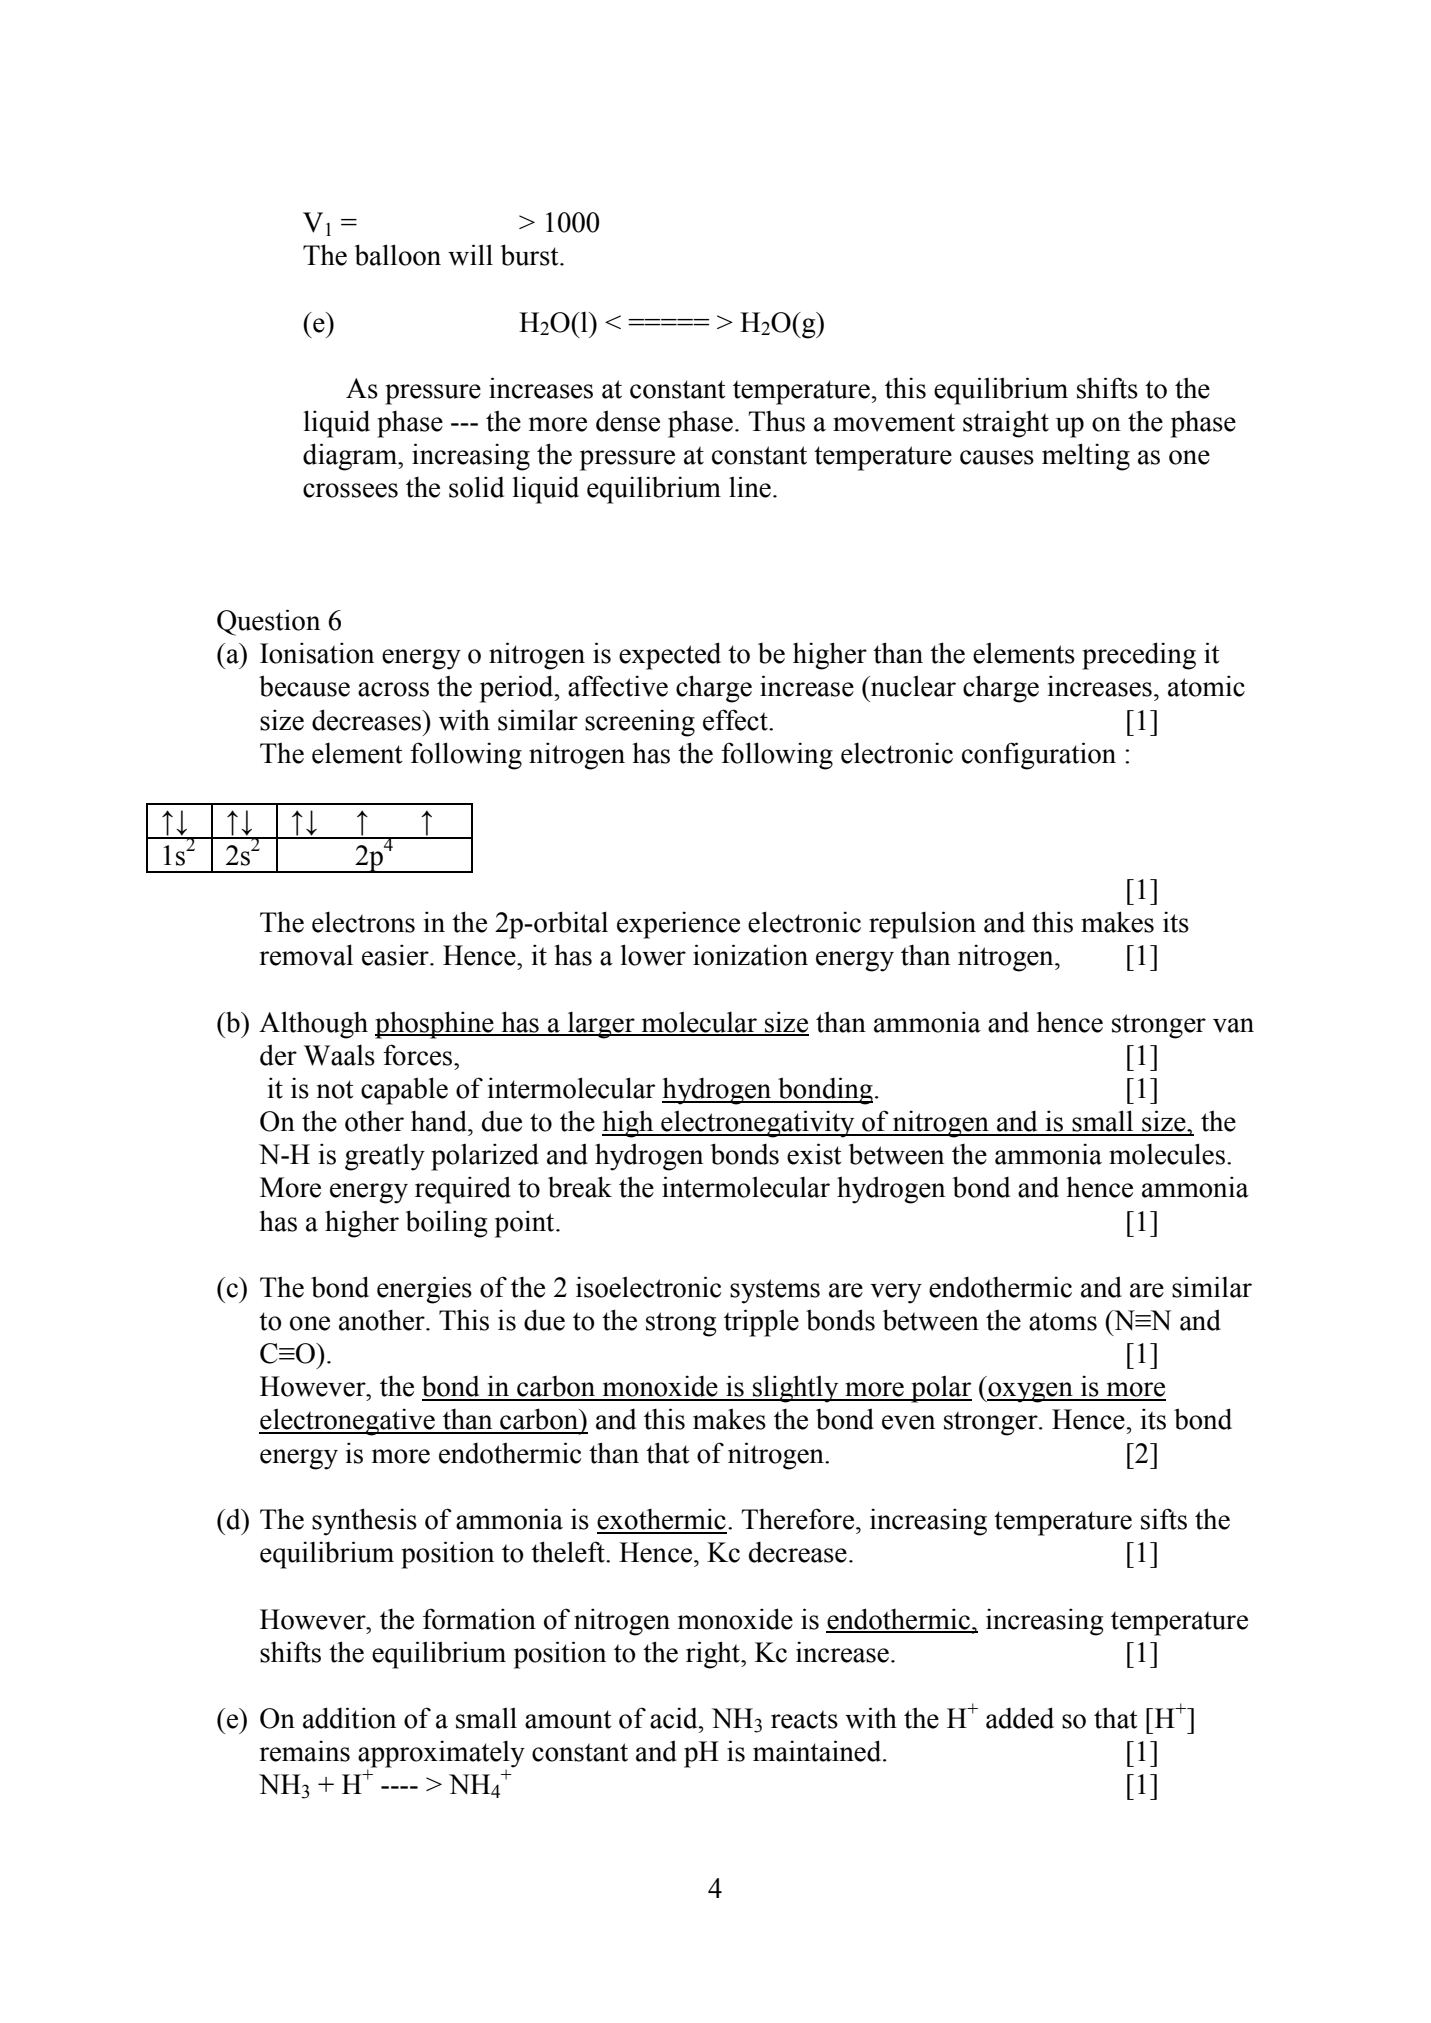  Describe the element at coordinates (777, 421) in the screenshot. I see `Thus` at that location.
